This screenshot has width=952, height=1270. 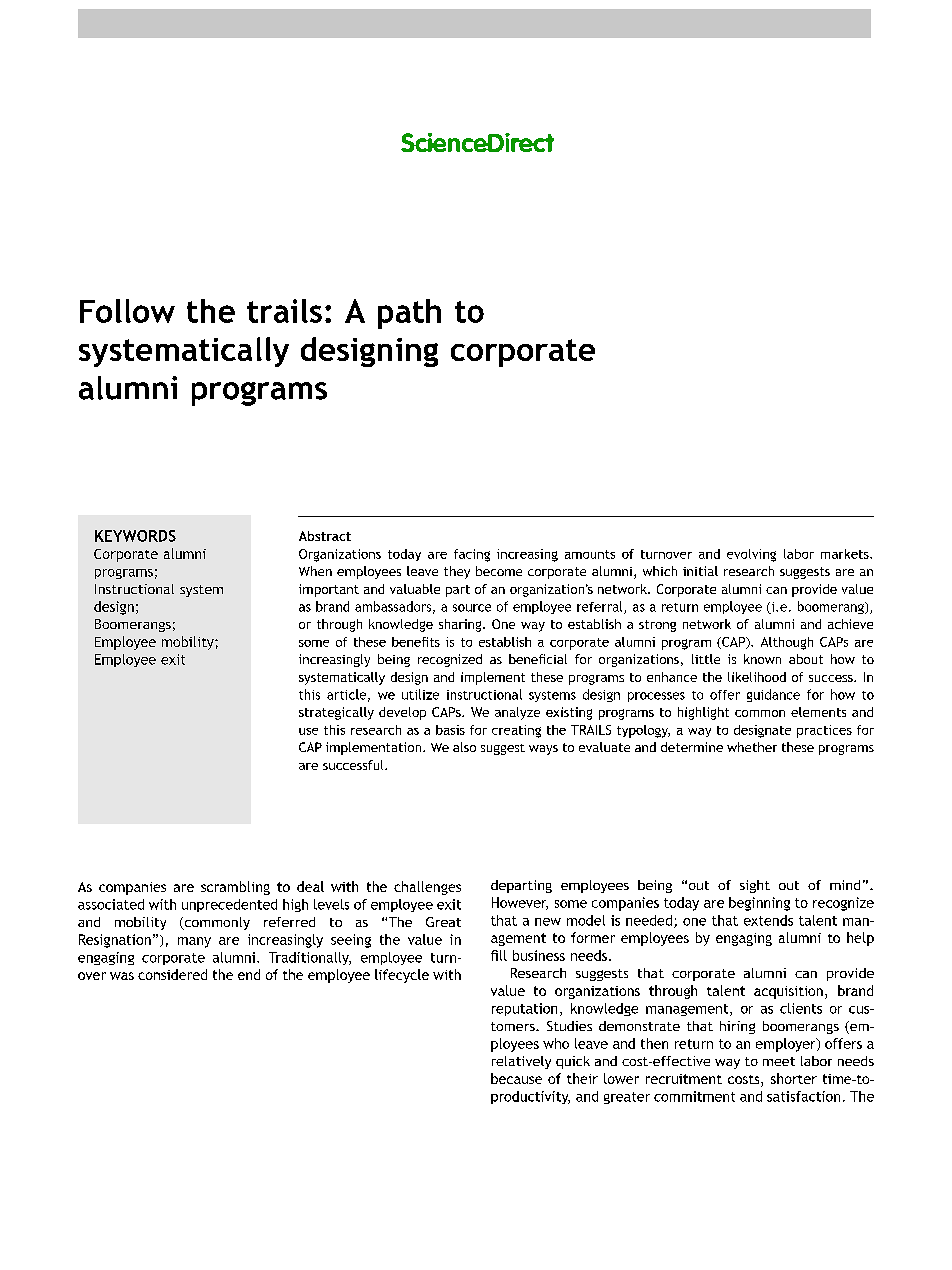 What do you see at coordinates (409, 314) in the screenshot?
I see `path` at bounding box center [409, 314].
